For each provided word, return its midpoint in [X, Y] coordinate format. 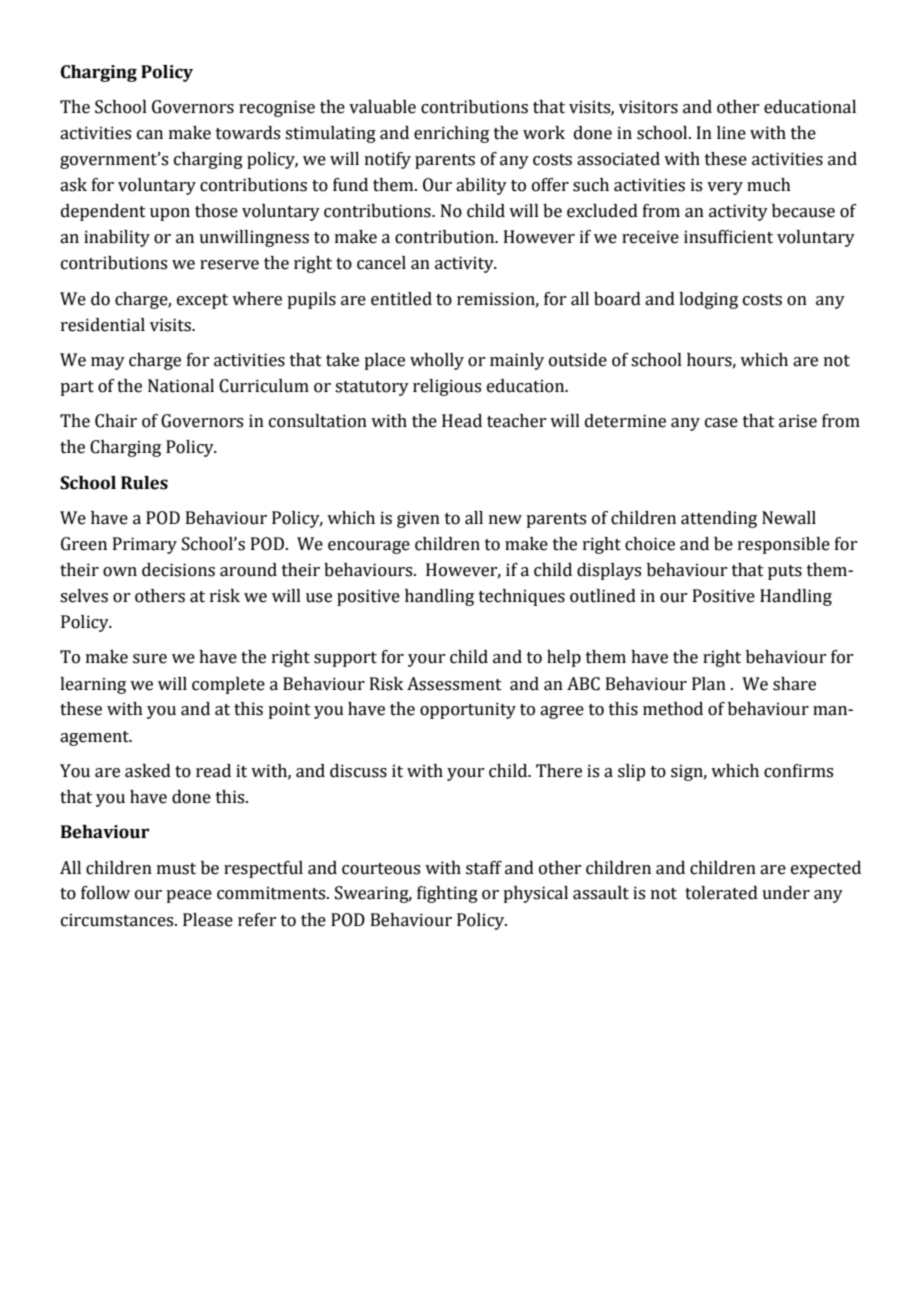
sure [150, 659]
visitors [648, 107]
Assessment [454, 684]
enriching [451, 134]
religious [447, 387]
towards [248, 133]
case [721, 423]
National [181, 386]
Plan [709, 684]
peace [189, 896]
